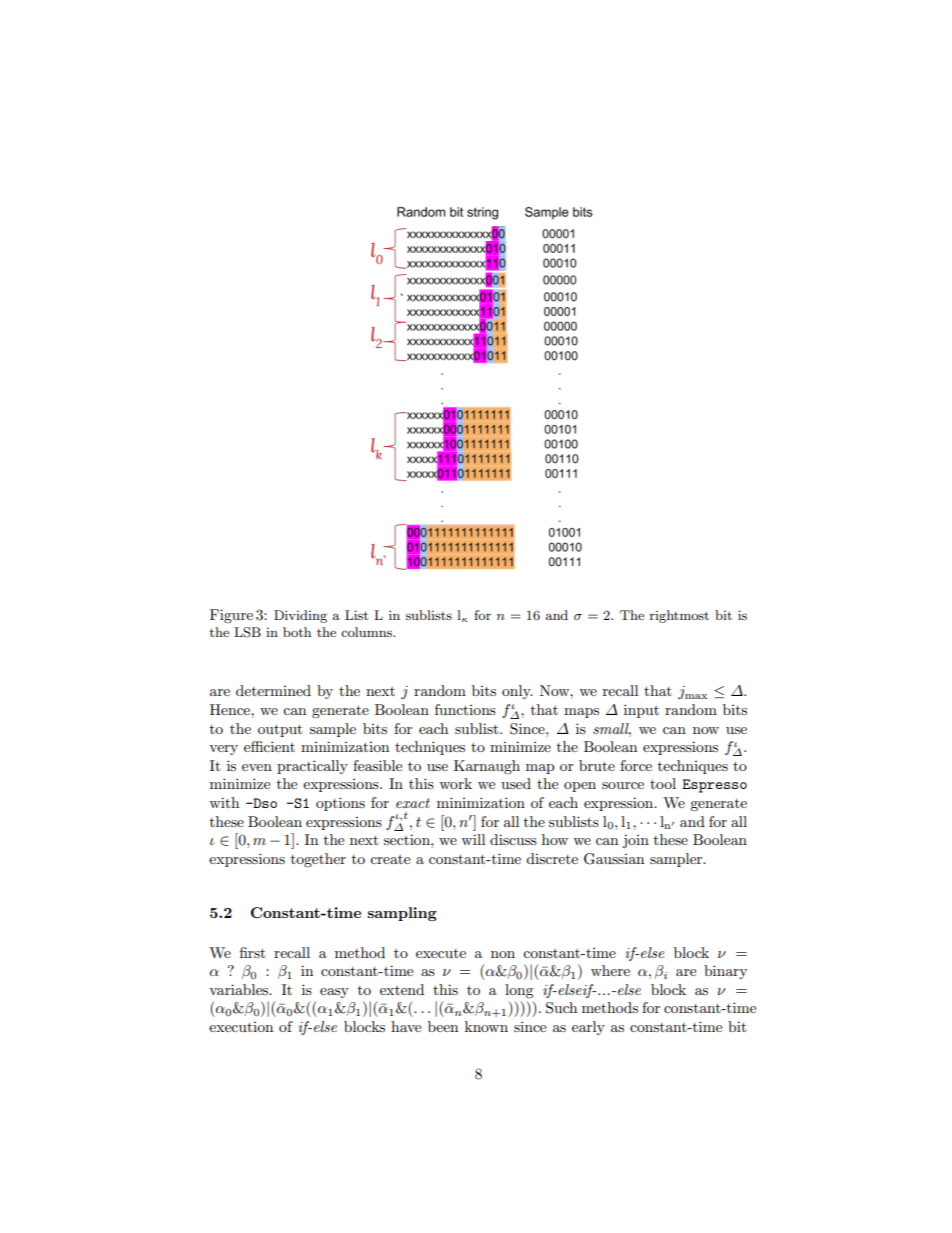 This screenshot has width=952, height=1233. I want to click on together, so click(318, 860).
